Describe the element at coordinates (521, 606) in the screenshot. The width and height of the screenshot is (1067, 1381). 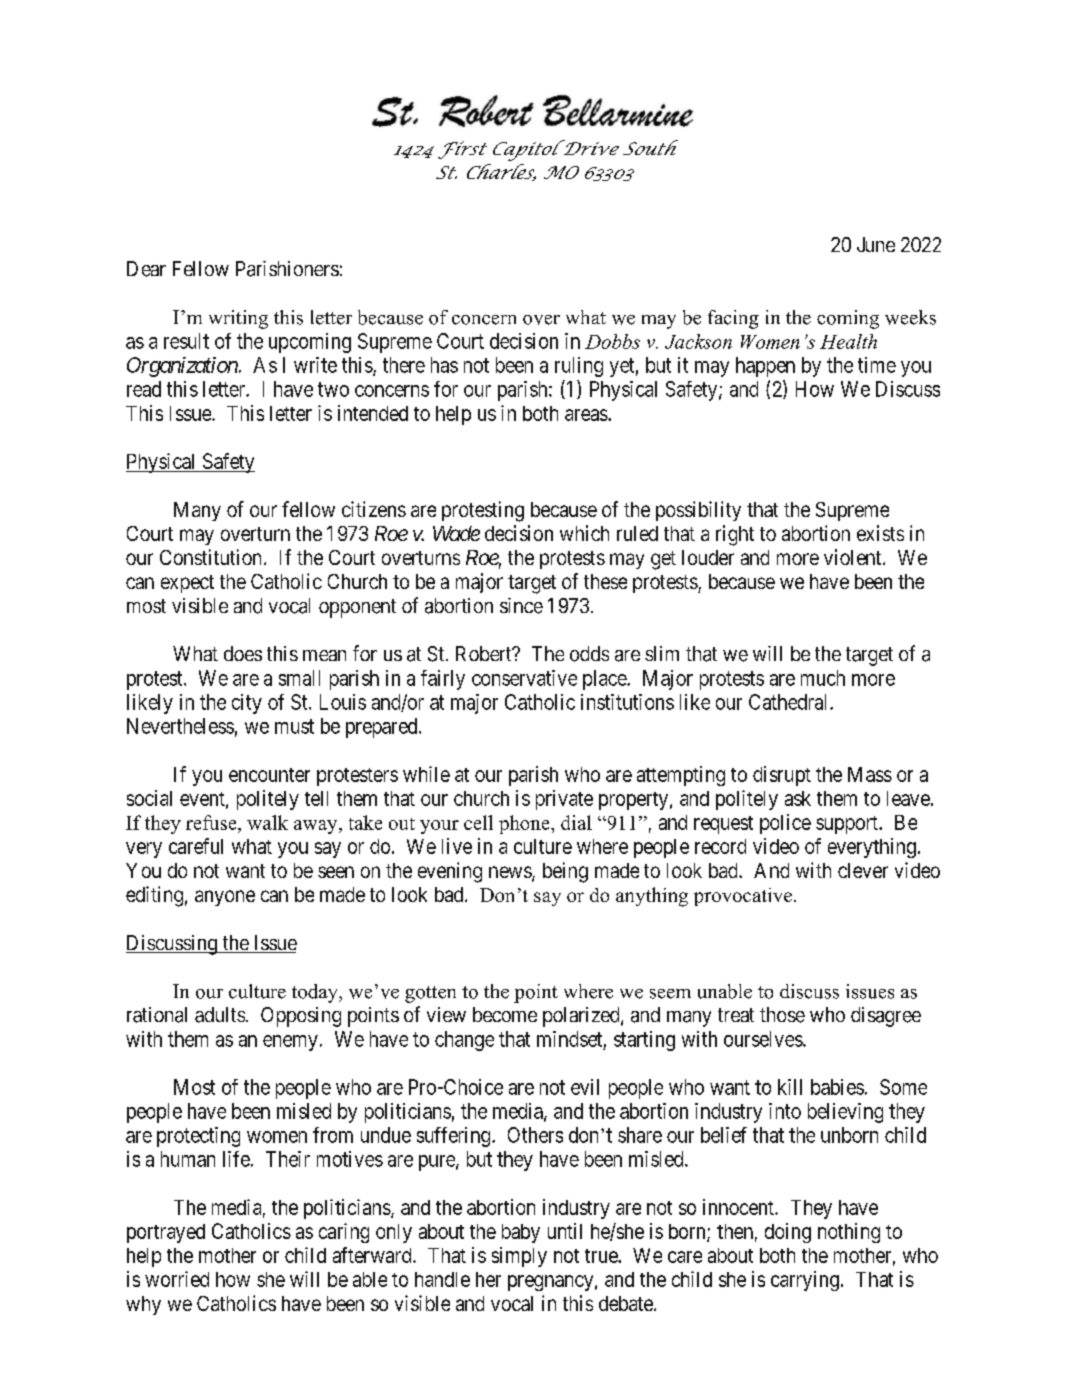
I see `since` at that location.
